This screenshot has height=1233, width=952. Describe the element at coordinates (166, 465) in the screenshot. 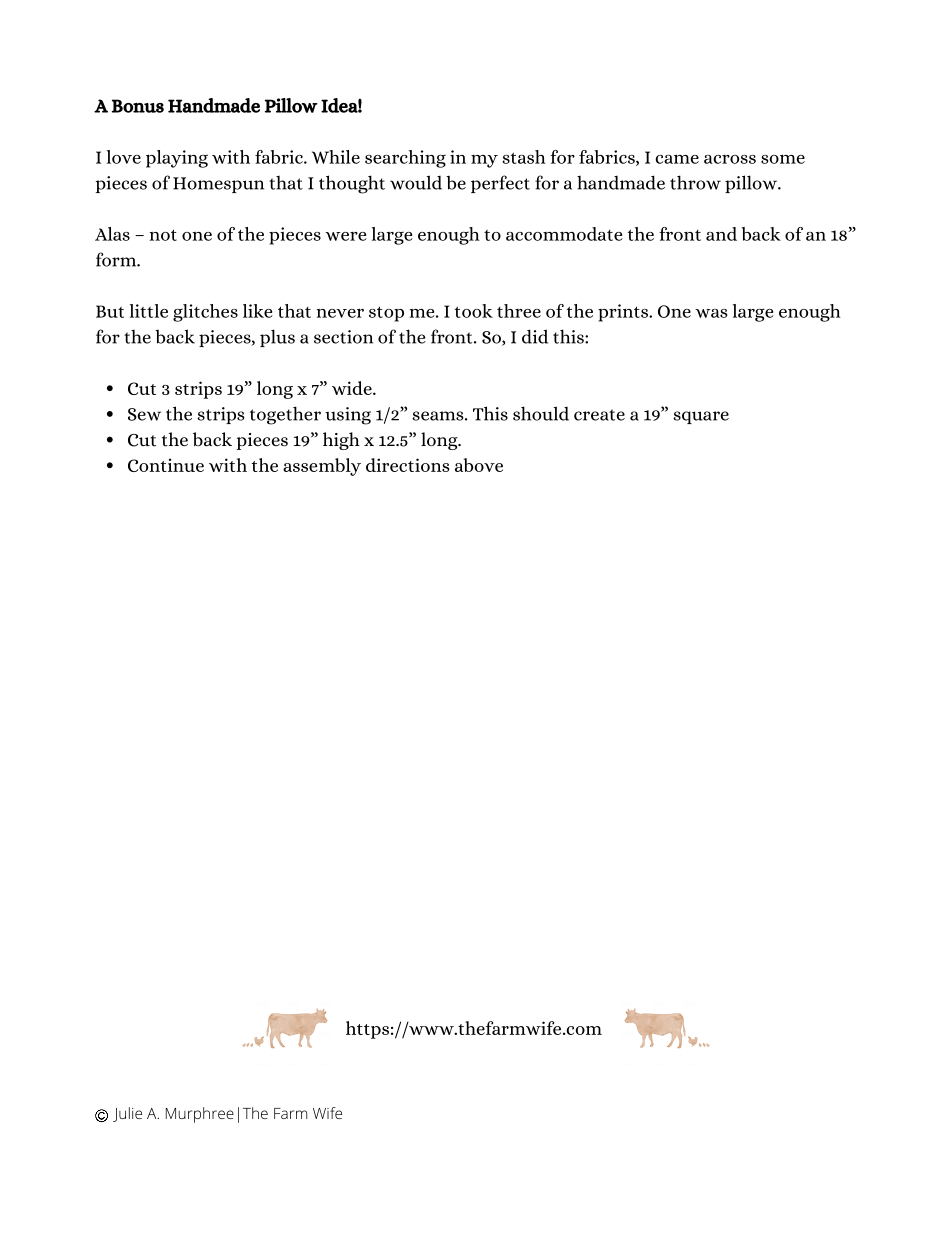

I see `Continue` at that location.
